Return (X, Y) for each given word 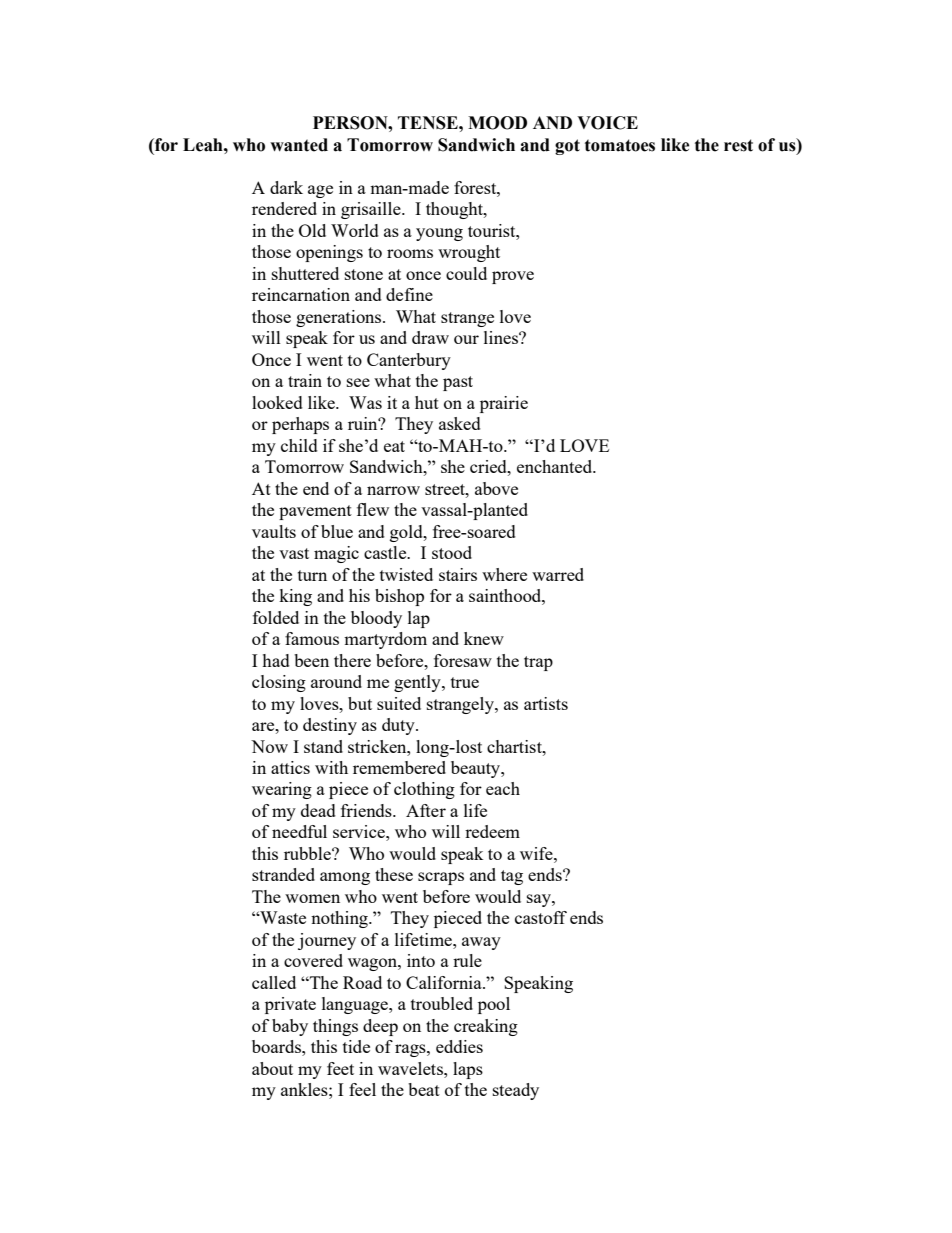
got (567, 147)
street (446, 489)
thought (455, 210)
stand (323, 746)
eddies (459, 1046)
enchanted (556, 466)
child (299, 445)
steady (516, 1091)
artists (546, 703)
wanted (299, 145)
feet (340, 1068)
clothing (424, 790)
